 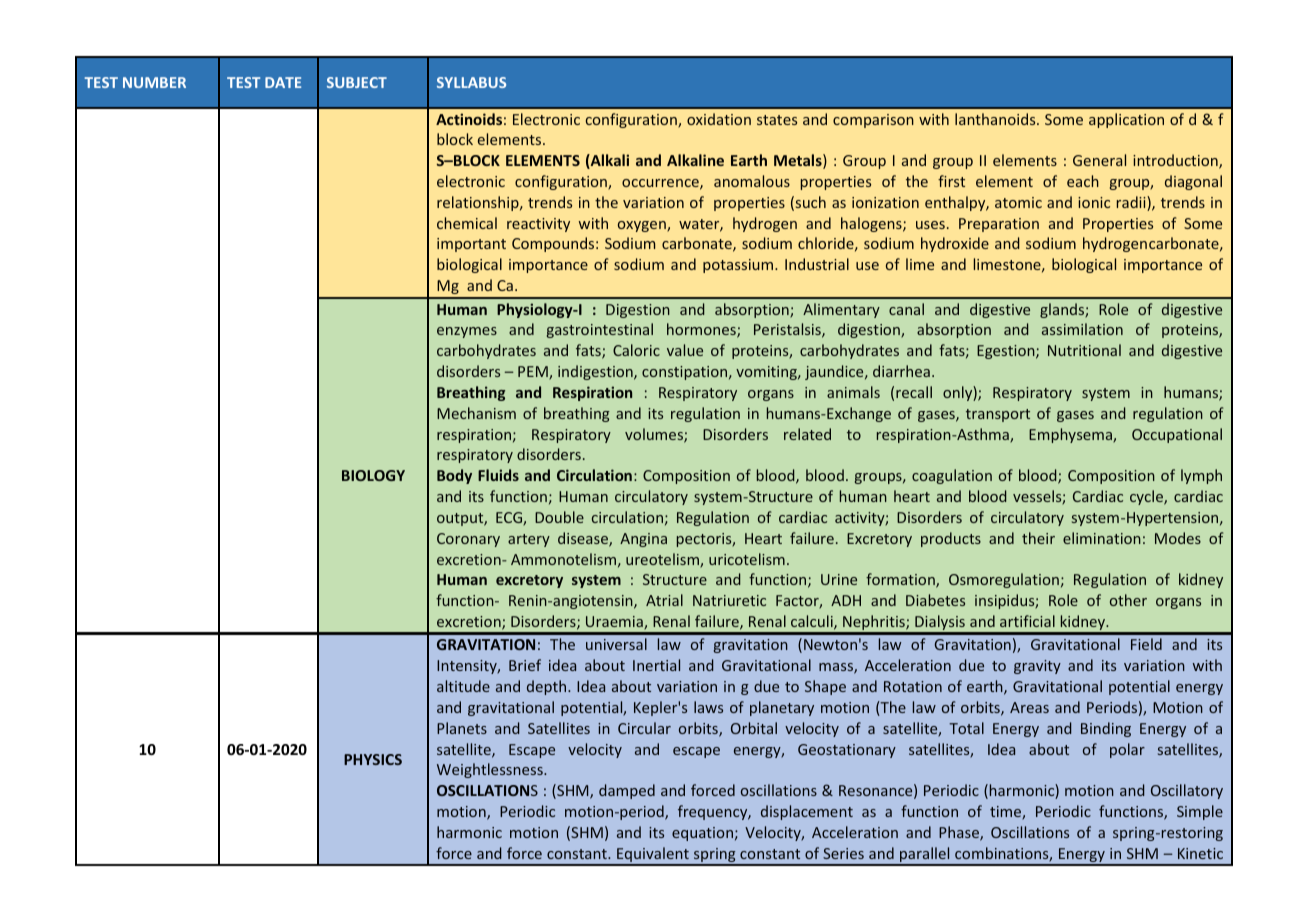 I want to click on Inertial, so click(x=656, y=665).
